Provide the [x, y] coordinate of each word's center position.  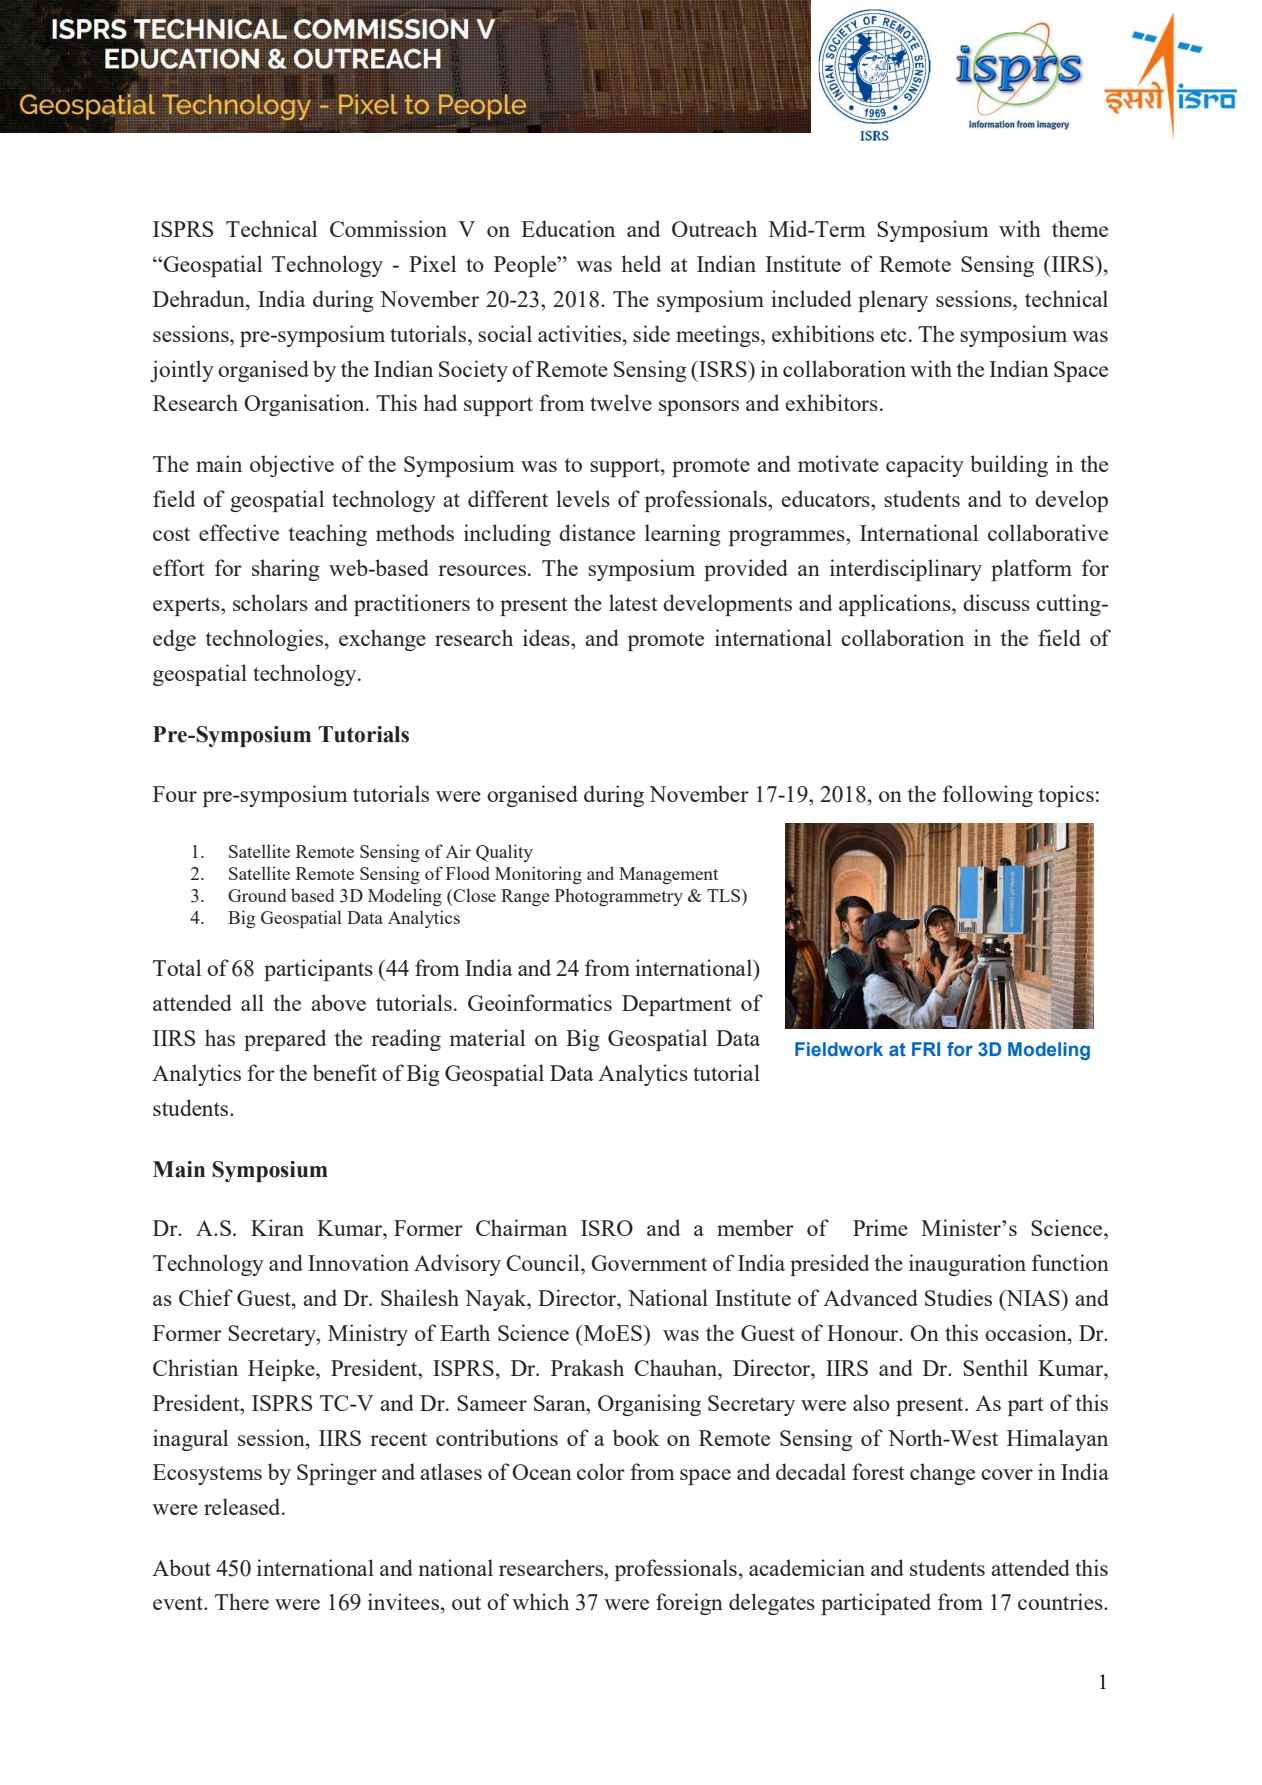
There [242, 1601]
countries [1061, 1601]
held [641, 263]
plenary [893, 301]
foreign [689, 1604]
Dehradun [200, 298]
